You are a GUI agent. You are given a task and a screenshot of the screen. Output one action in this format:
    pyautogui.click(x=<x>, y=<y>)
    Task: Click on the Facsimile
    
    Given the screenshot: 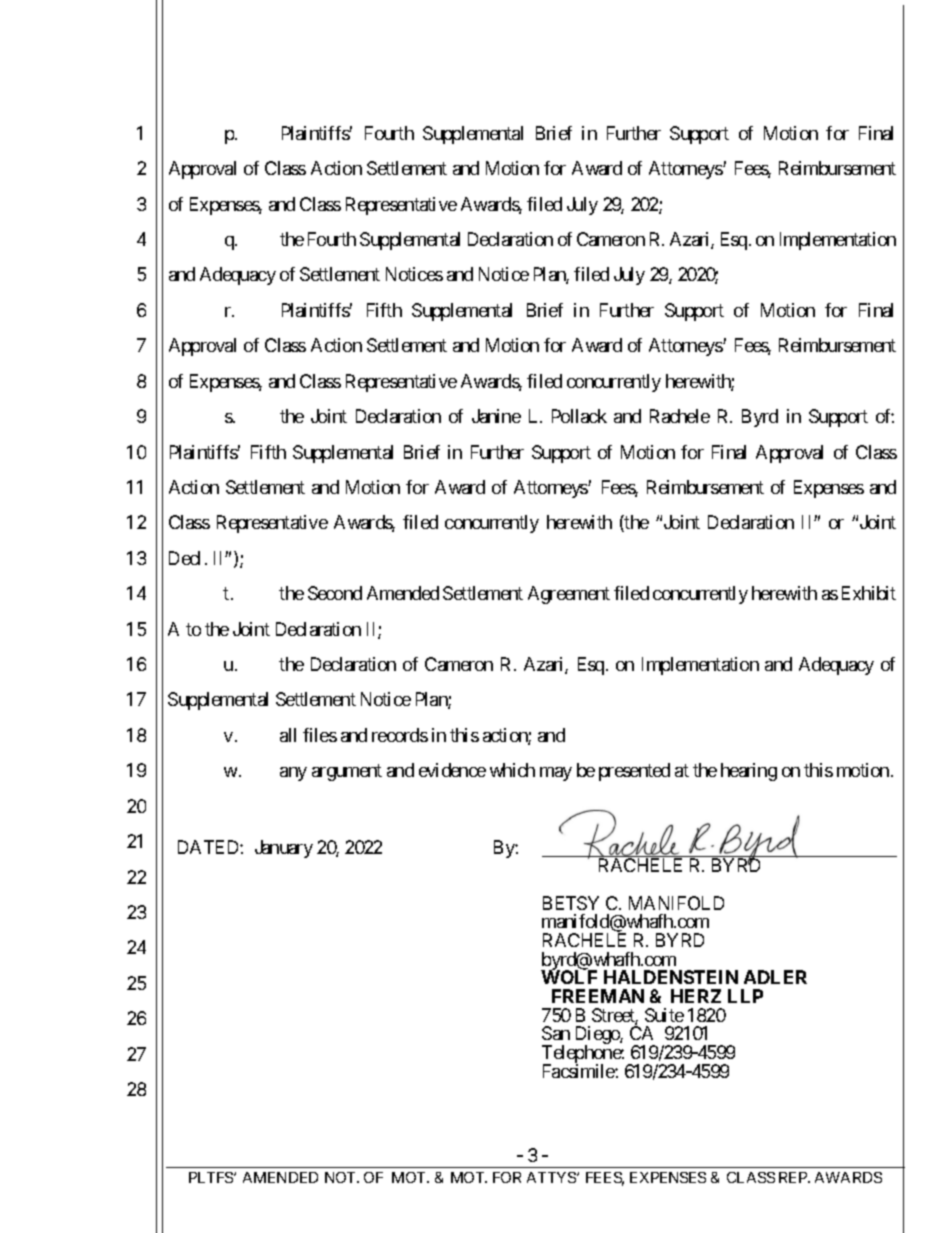 What is the action you would take?
    pyautogui.click(x=579, y=1071)
